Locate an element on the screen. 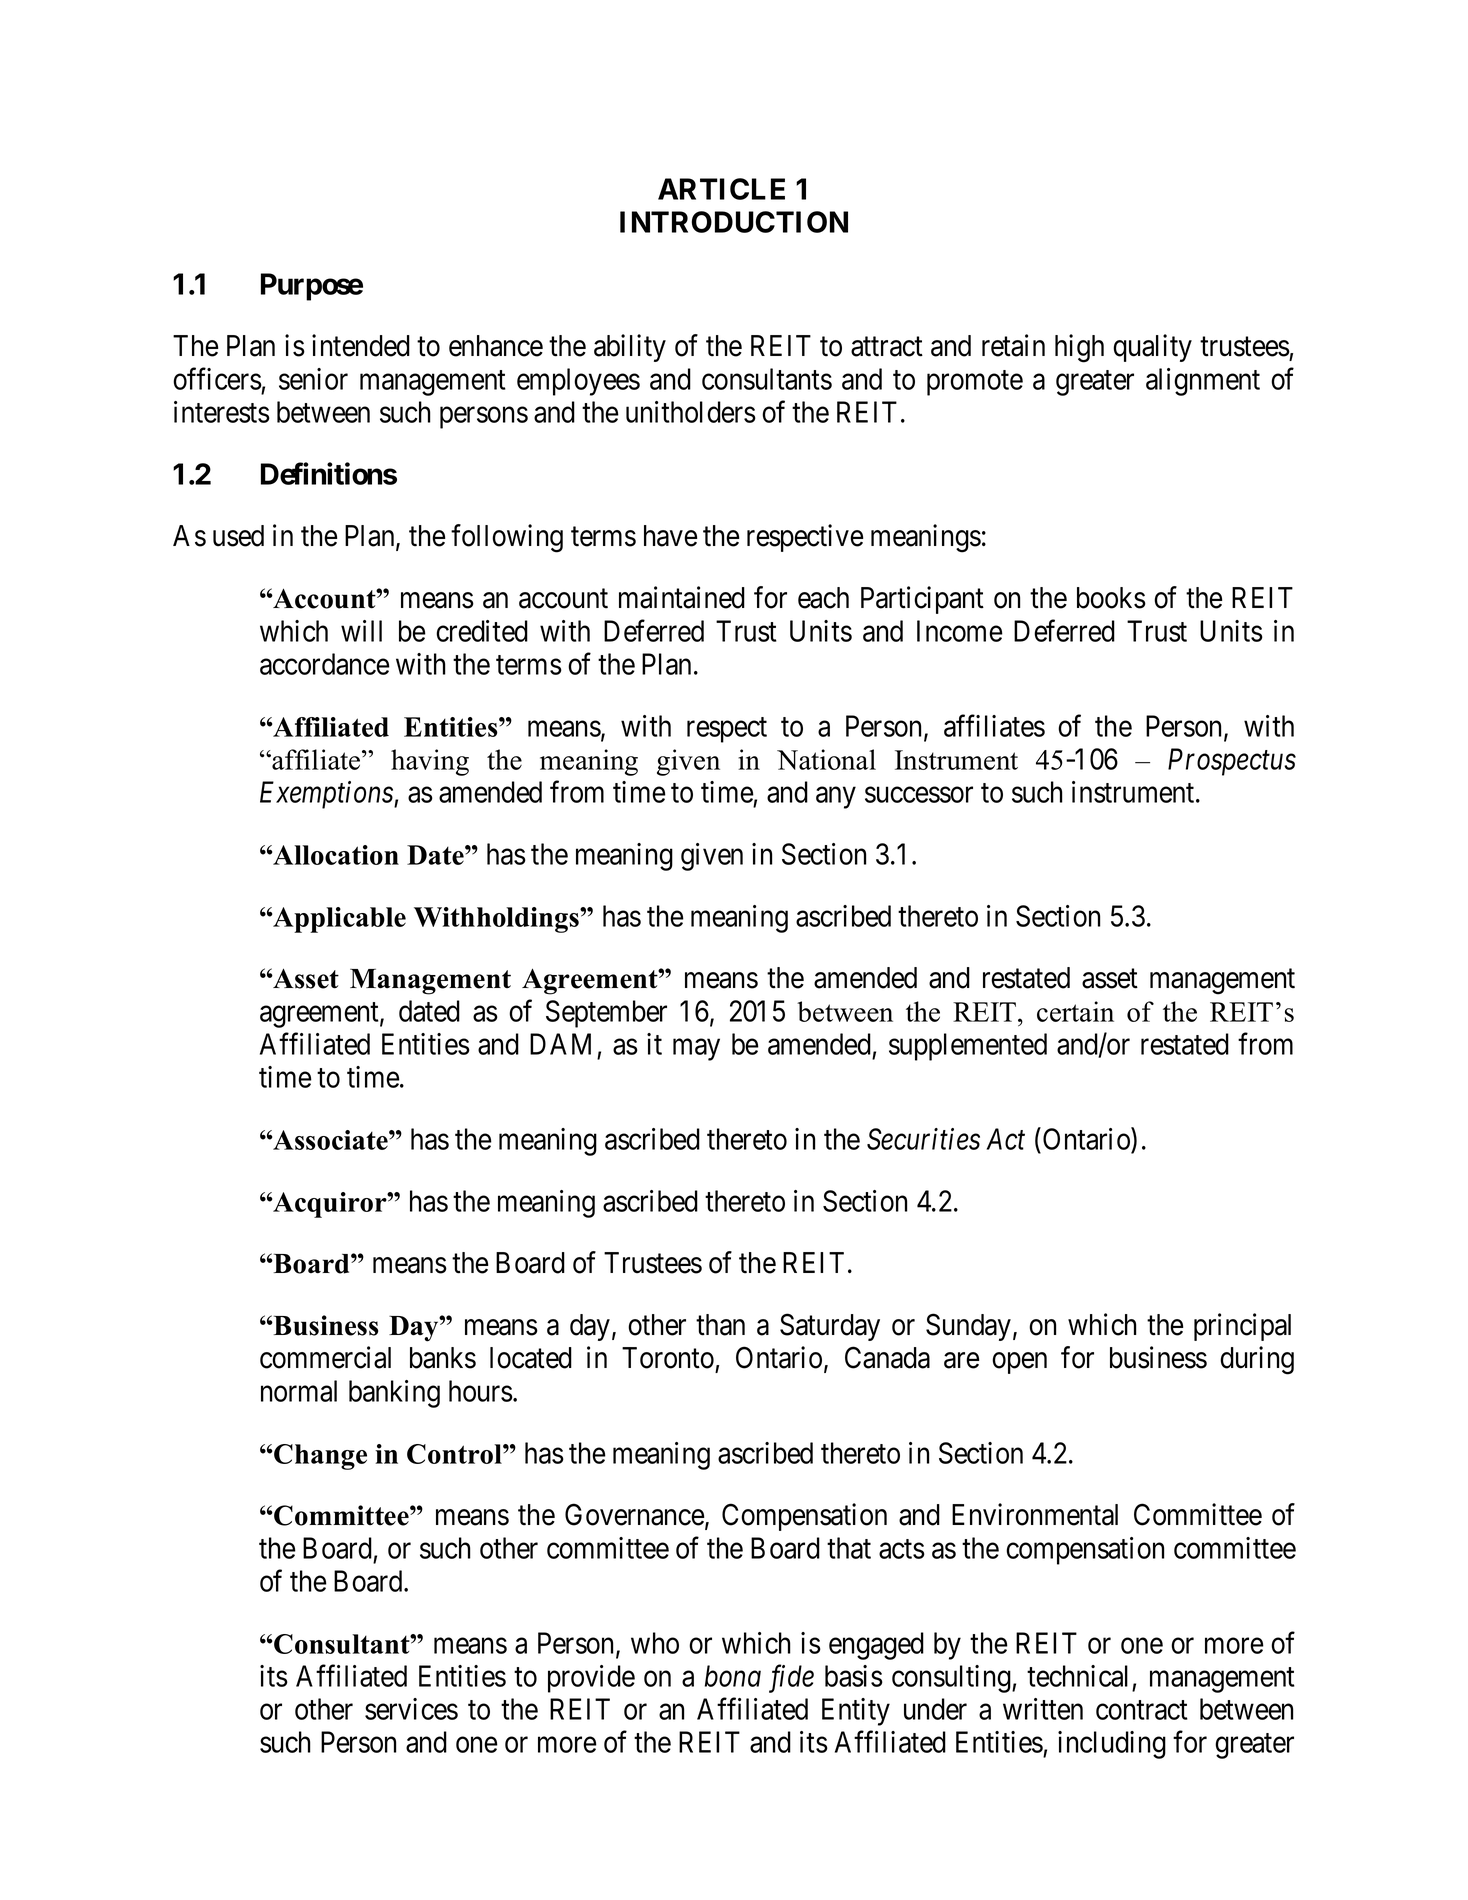  commercial is located at coordinates (325, 1357).
